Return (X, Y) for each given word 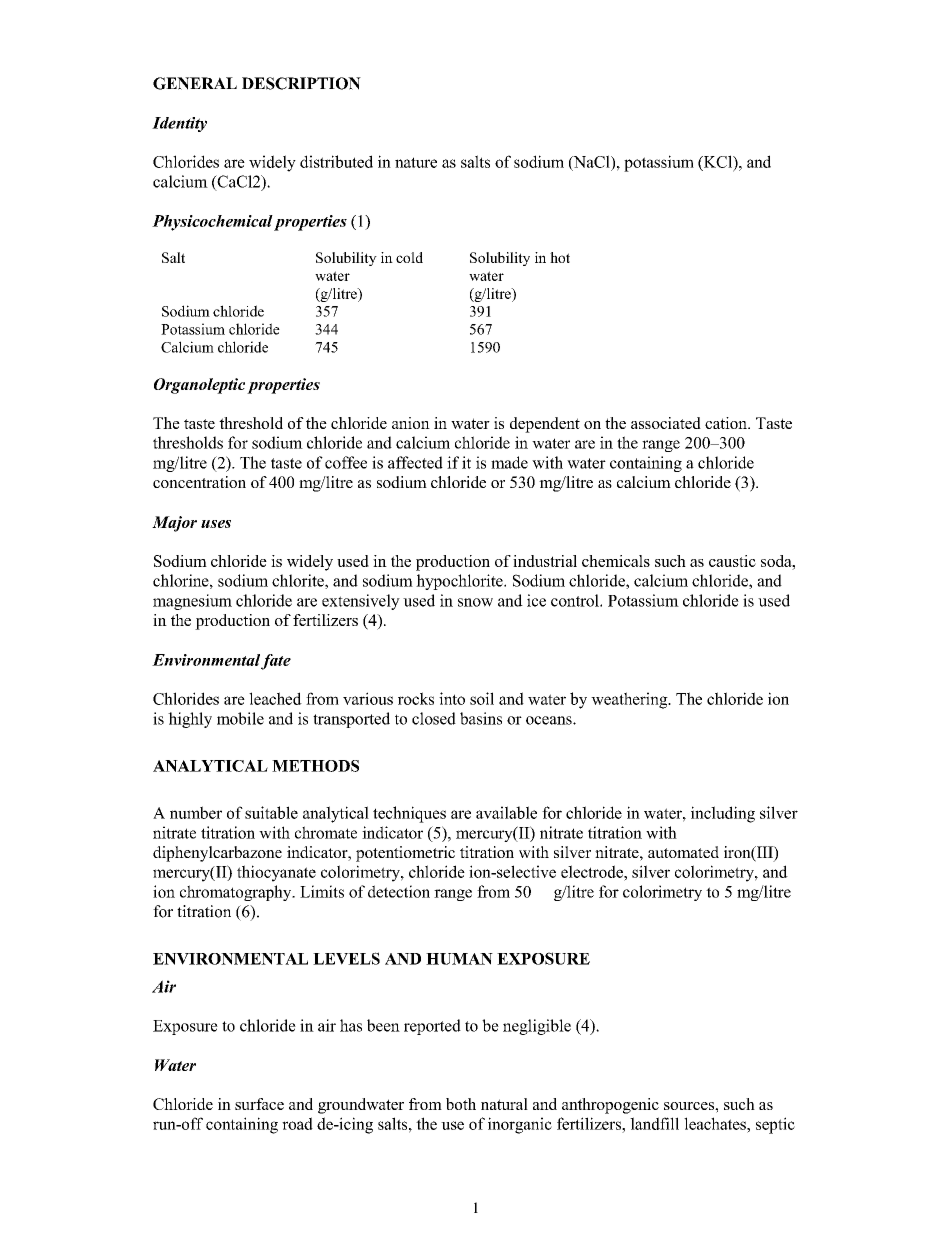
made (509, 462)
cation (727, 423)
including (723, 814)
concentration (199, 482)
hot (560, 257)
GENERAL (195, 83)
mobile (240, 718)
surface (259, 1104)
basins (481, 718)
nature (416, 162)
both (461, 1104)
